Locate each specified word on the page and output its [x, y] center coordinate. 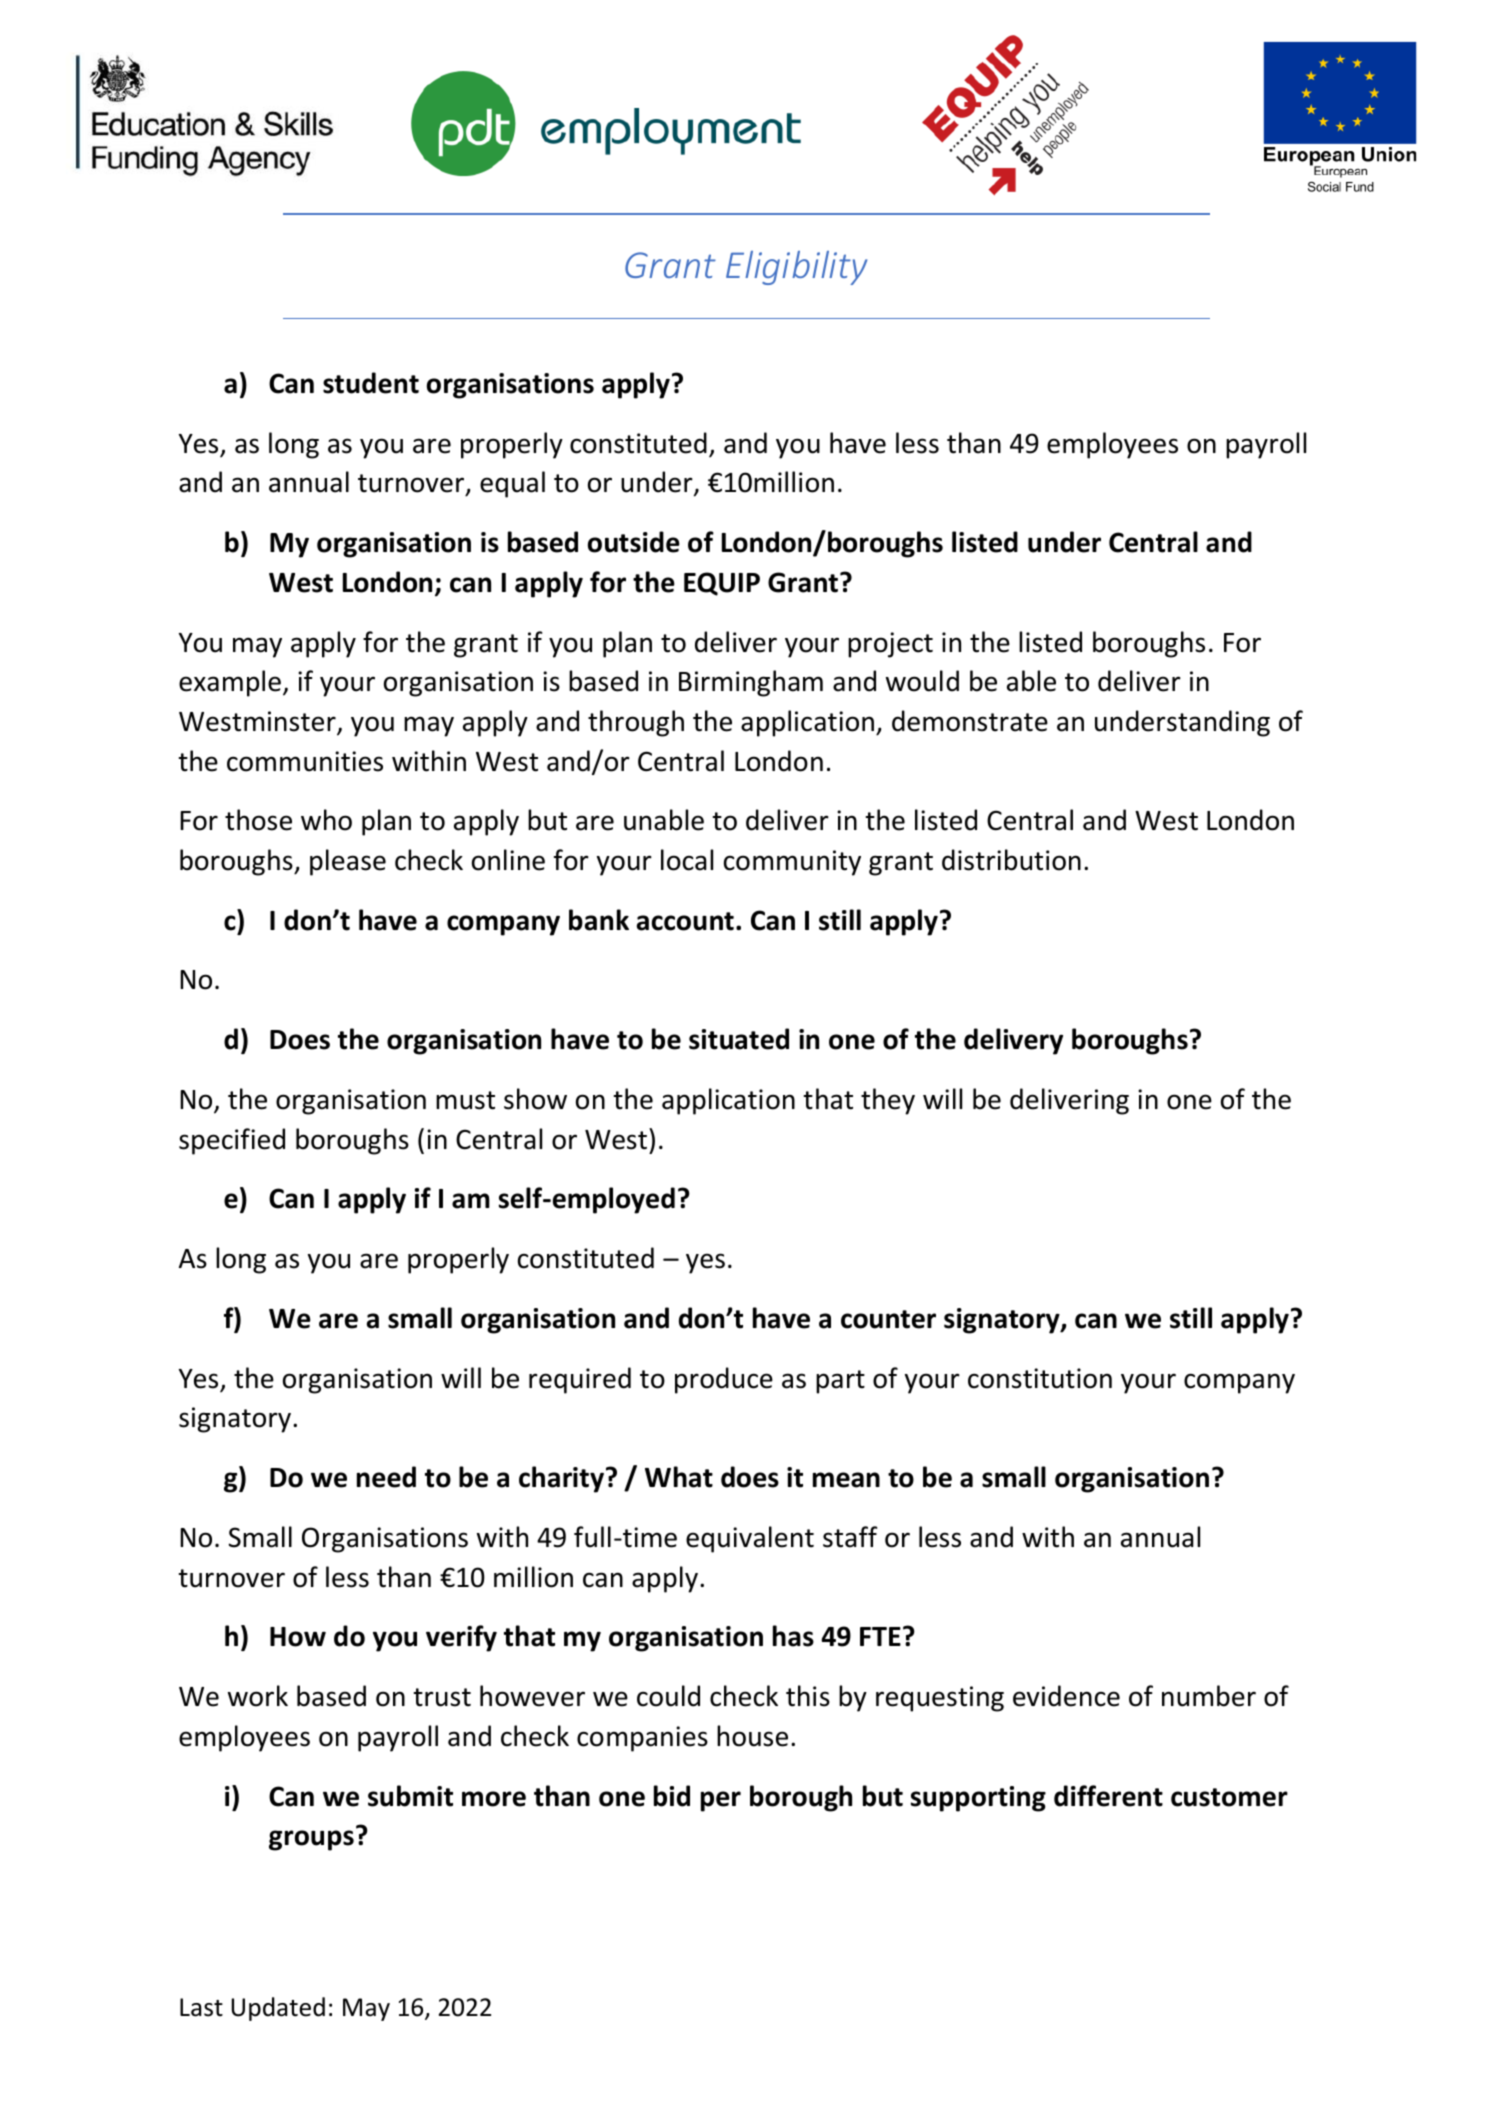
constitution [1040, 1378]
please [348, 862]
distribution [1011, 860]
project [890, 645]
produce [724, 1380]
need [386, 1477]
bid [672, 1796]
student [371, 383]
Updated [278, 2009]
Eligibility [796, 268]
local [687, 860]
